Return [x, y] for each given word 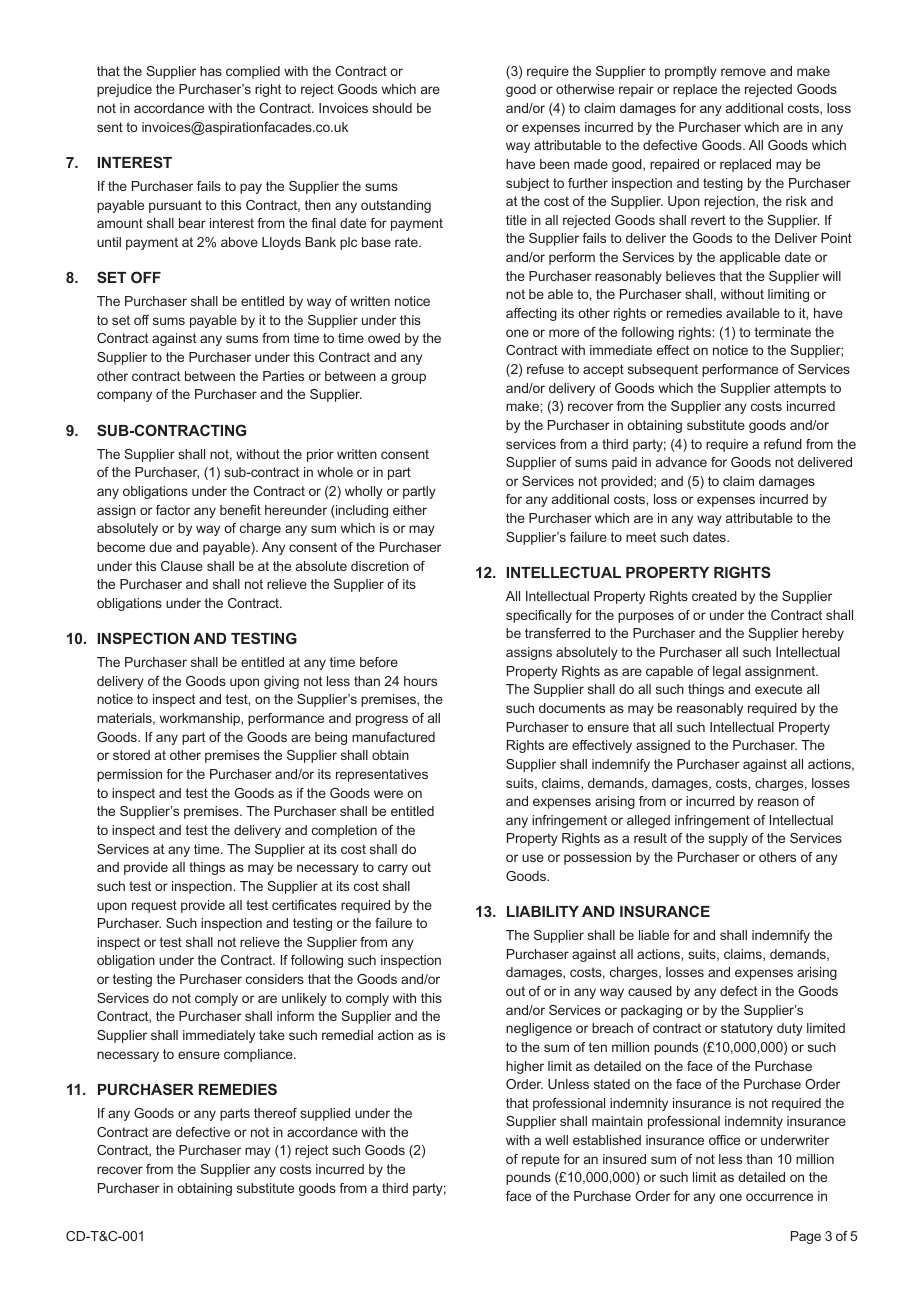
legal [727, 672]
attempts [800, 389]
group [408, 378]
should [392, 108]
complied [253, 72]
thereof [275, 1113]
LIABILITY [543, 911]
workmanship [200, 719]
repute [541, 1160]
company [124, 396]
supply [728, 839]
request [154, 906]
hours [420, 681]
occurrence [779, 1197]
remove [743, 72]
